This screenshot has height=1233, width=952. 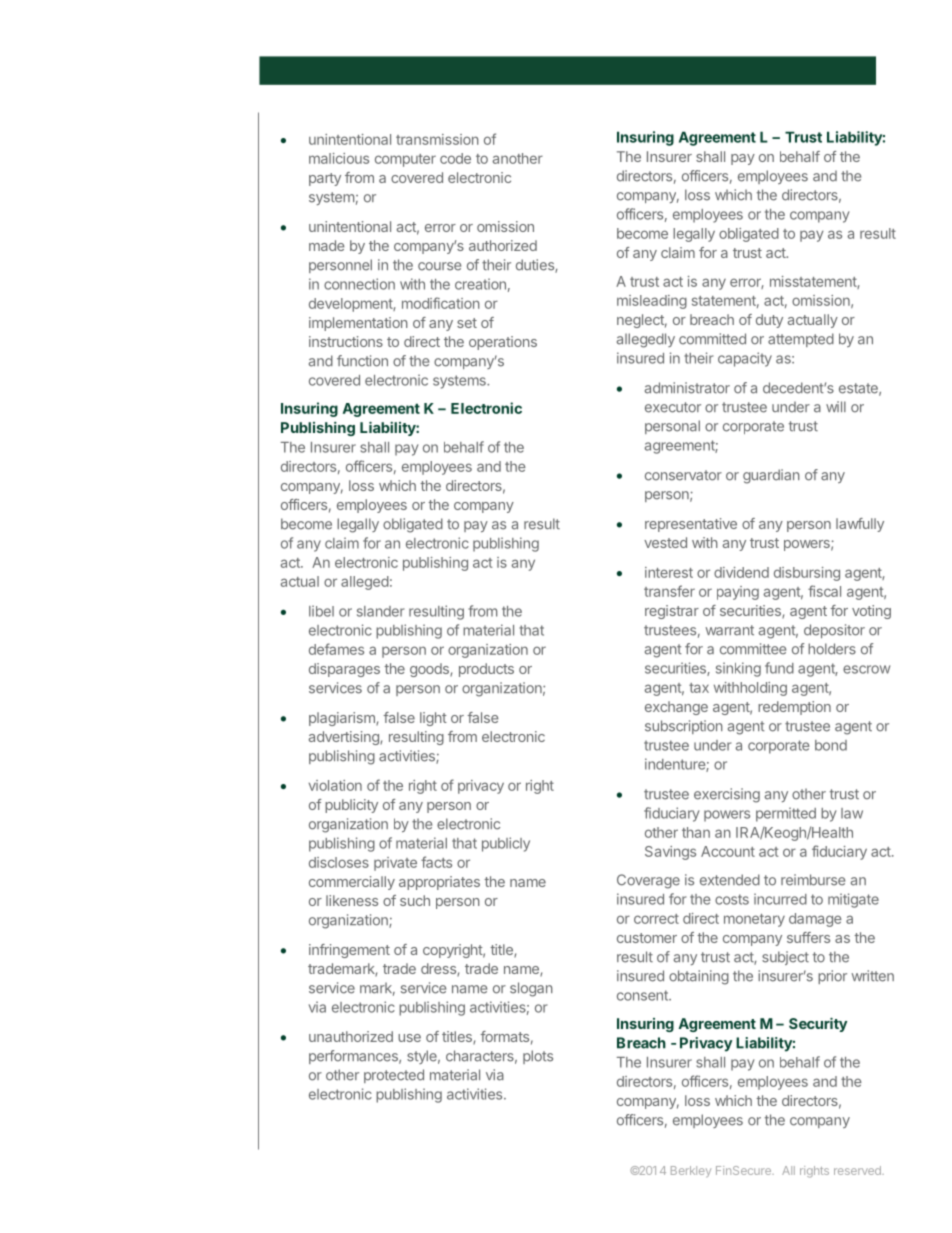 What do you see at coordinates (832, 649) in the screenshot?
I see `holders` at bounding box center [832, 649].
